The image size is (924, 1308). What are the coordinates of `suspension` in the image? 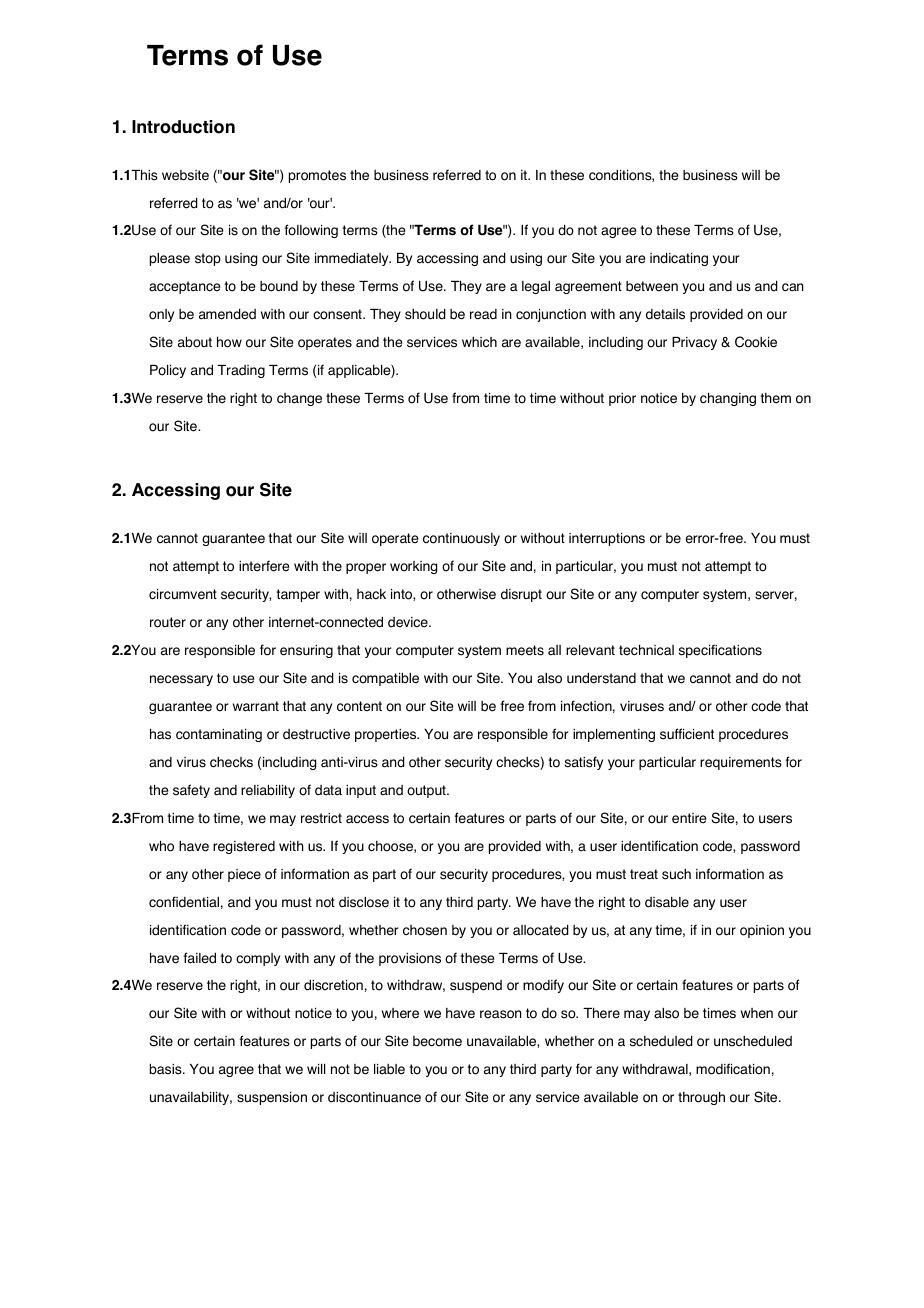 It's located at (272, 1098).
